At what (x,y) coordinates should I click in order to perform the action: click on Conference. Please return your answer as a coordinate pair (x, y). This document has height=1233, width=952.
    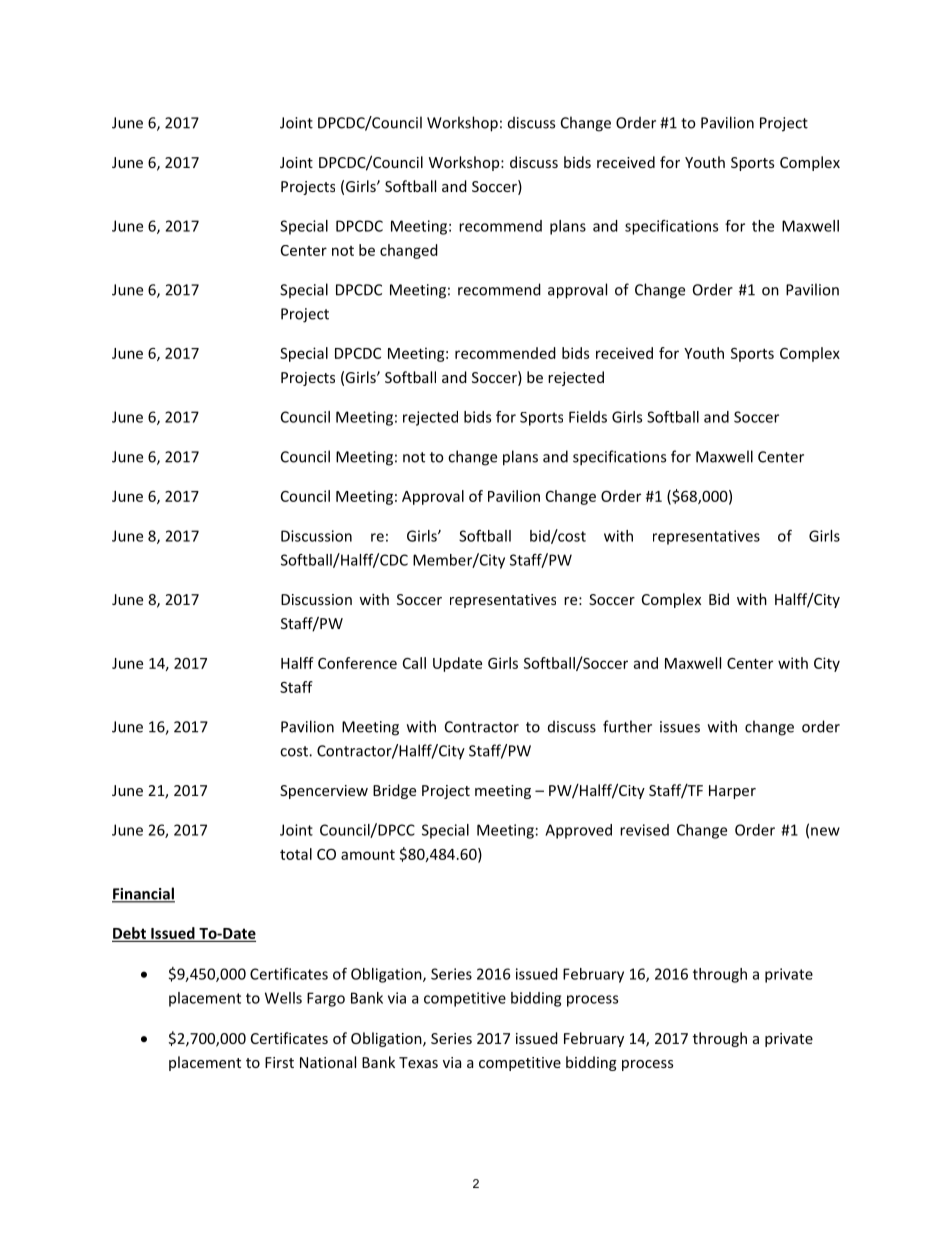
    Looking at the image, I should click on (357, 663).
